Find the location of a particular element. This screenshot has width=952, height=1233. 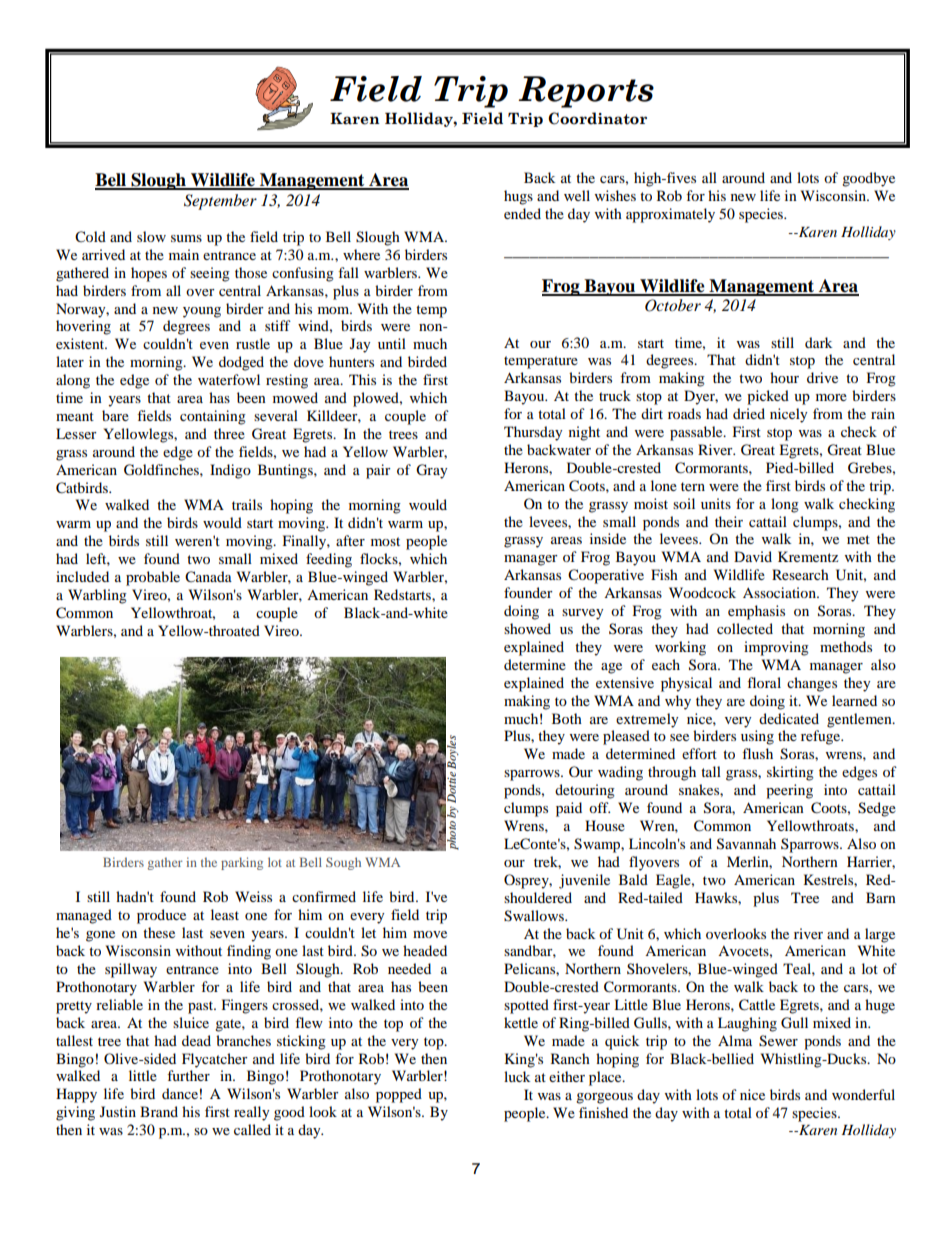

Reports is located at coordinates (586, 92).
